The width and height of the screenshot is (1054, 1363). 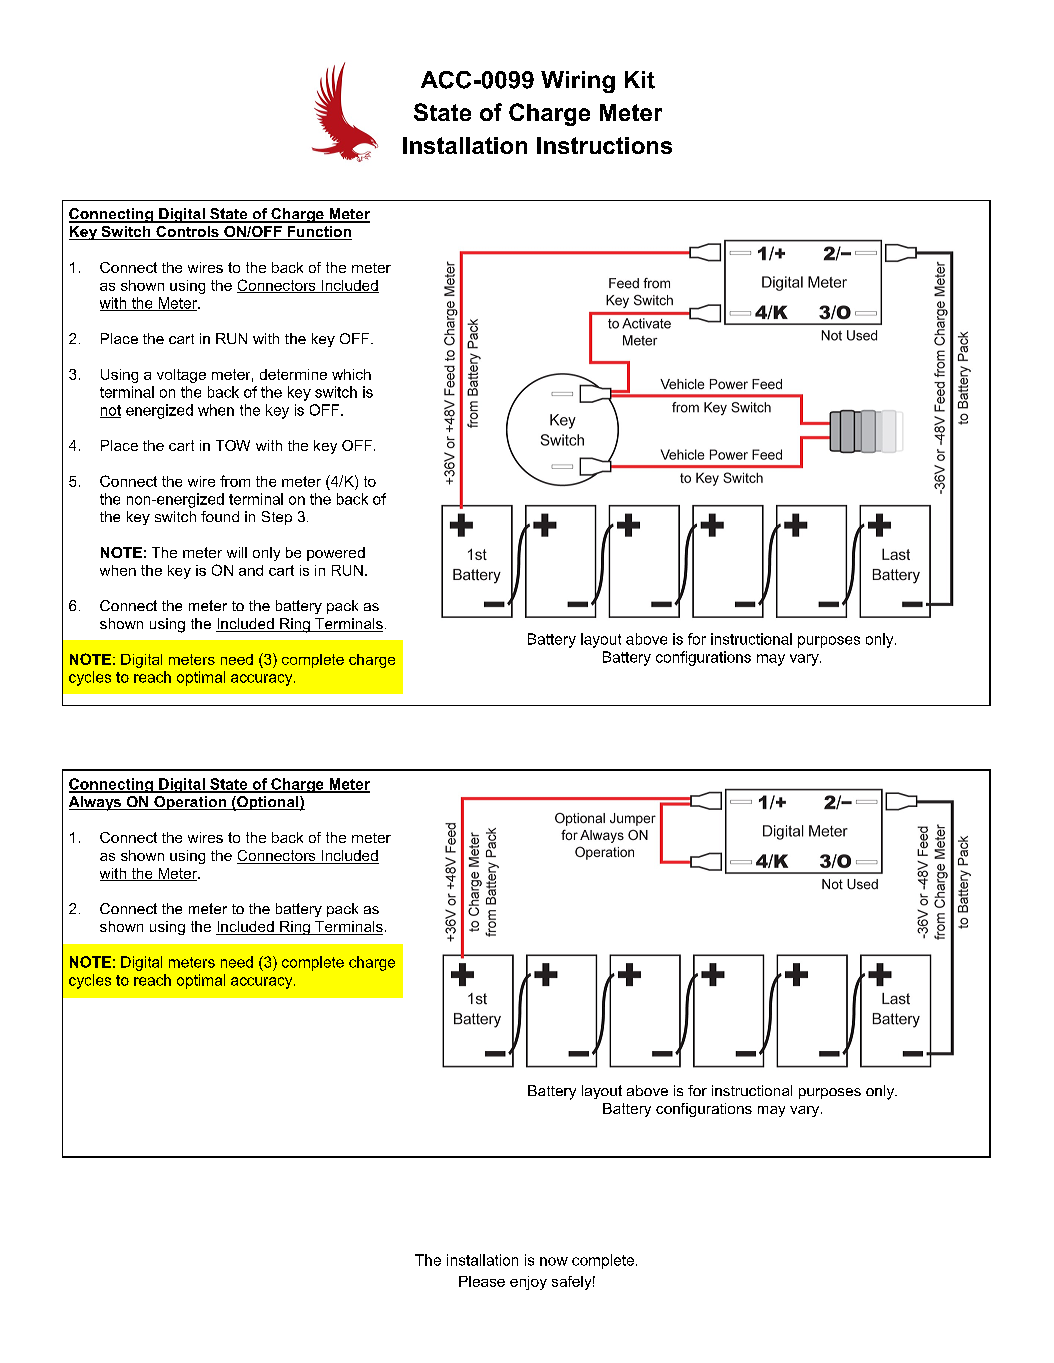 I want to click on Please, so click(x=482, y=1281).
